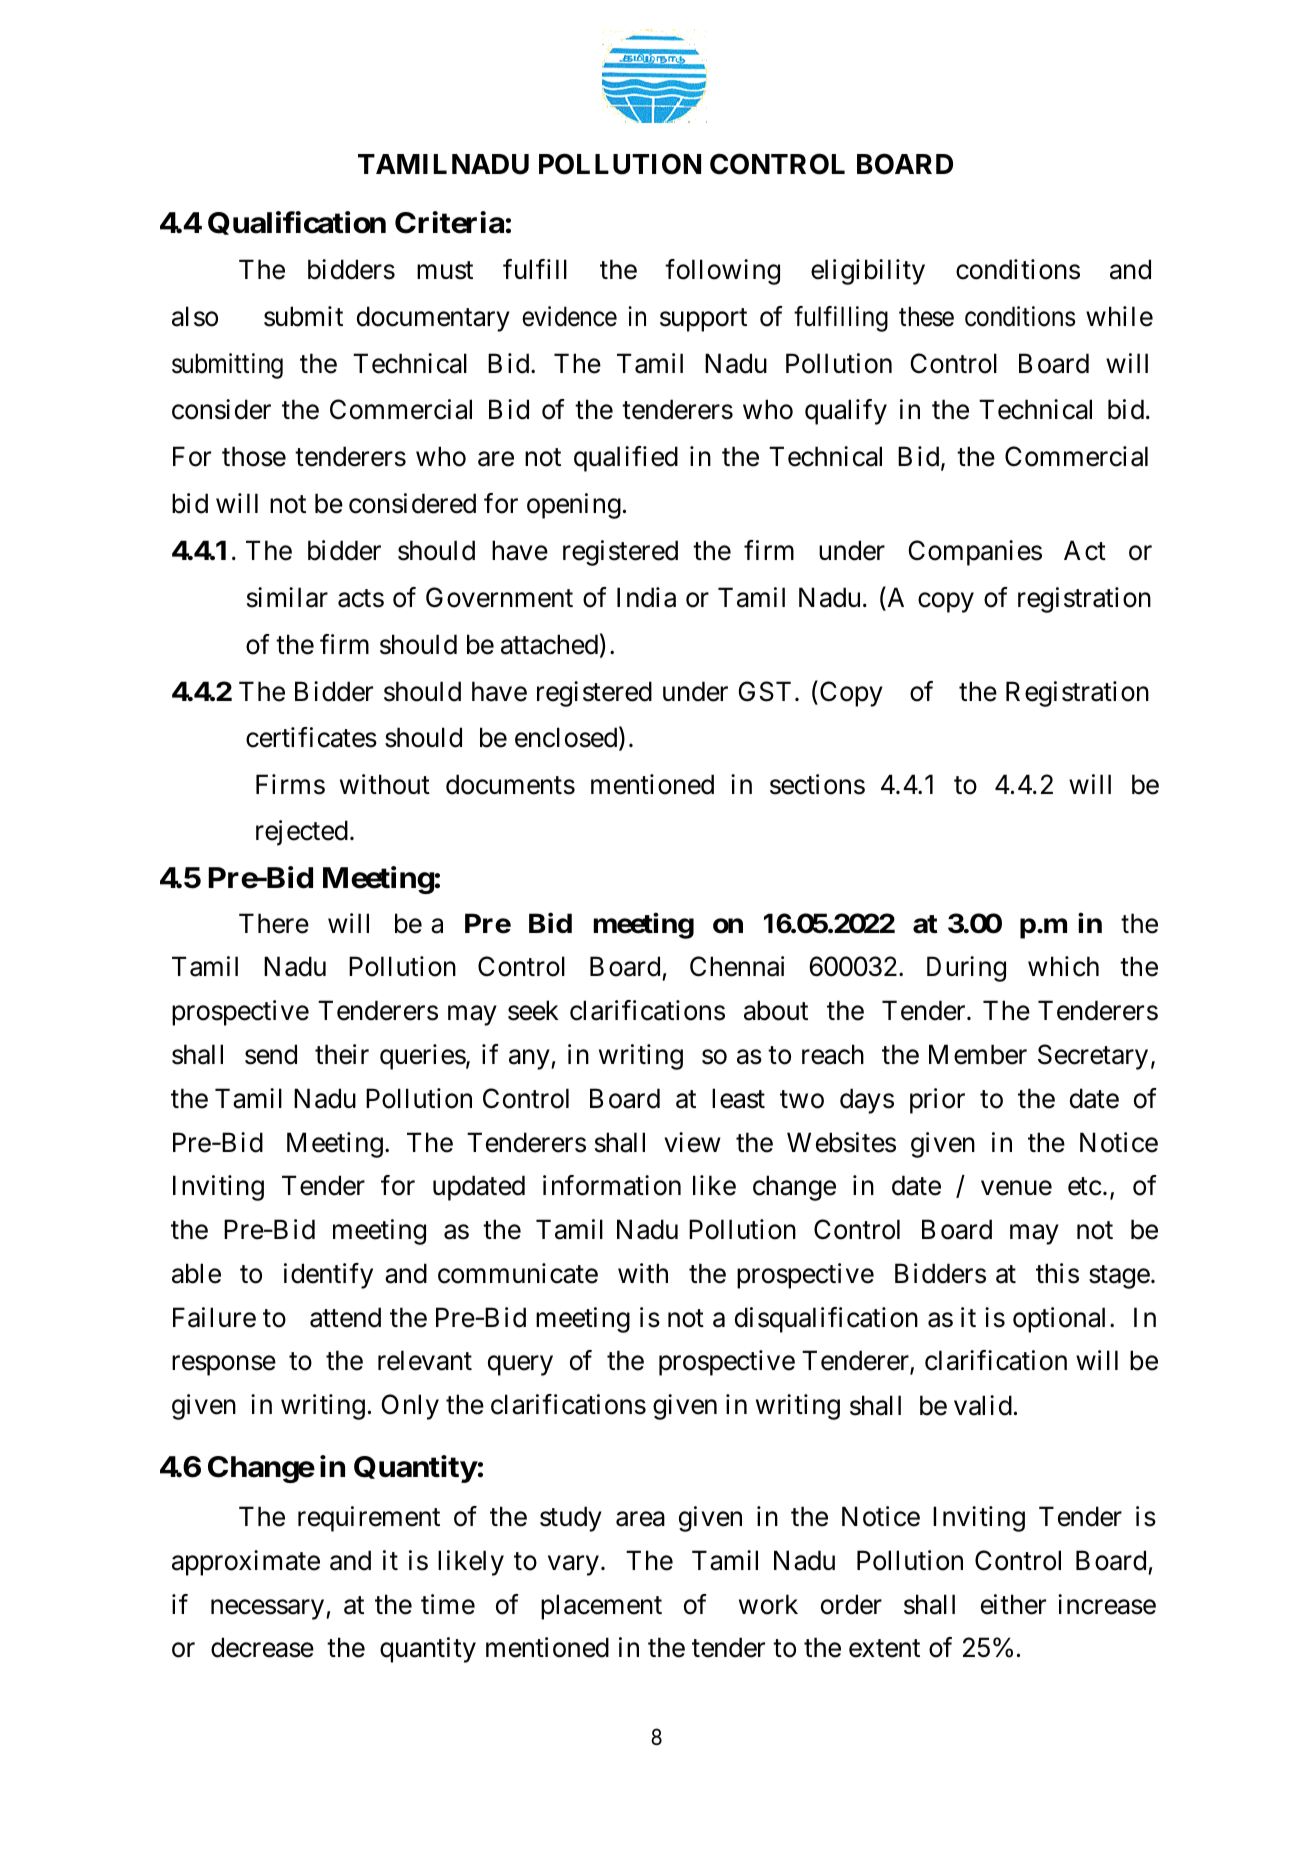 Image resolution: width=1312 pixels, height=1855 pixels. I want to click on During, so click(966, 969).
